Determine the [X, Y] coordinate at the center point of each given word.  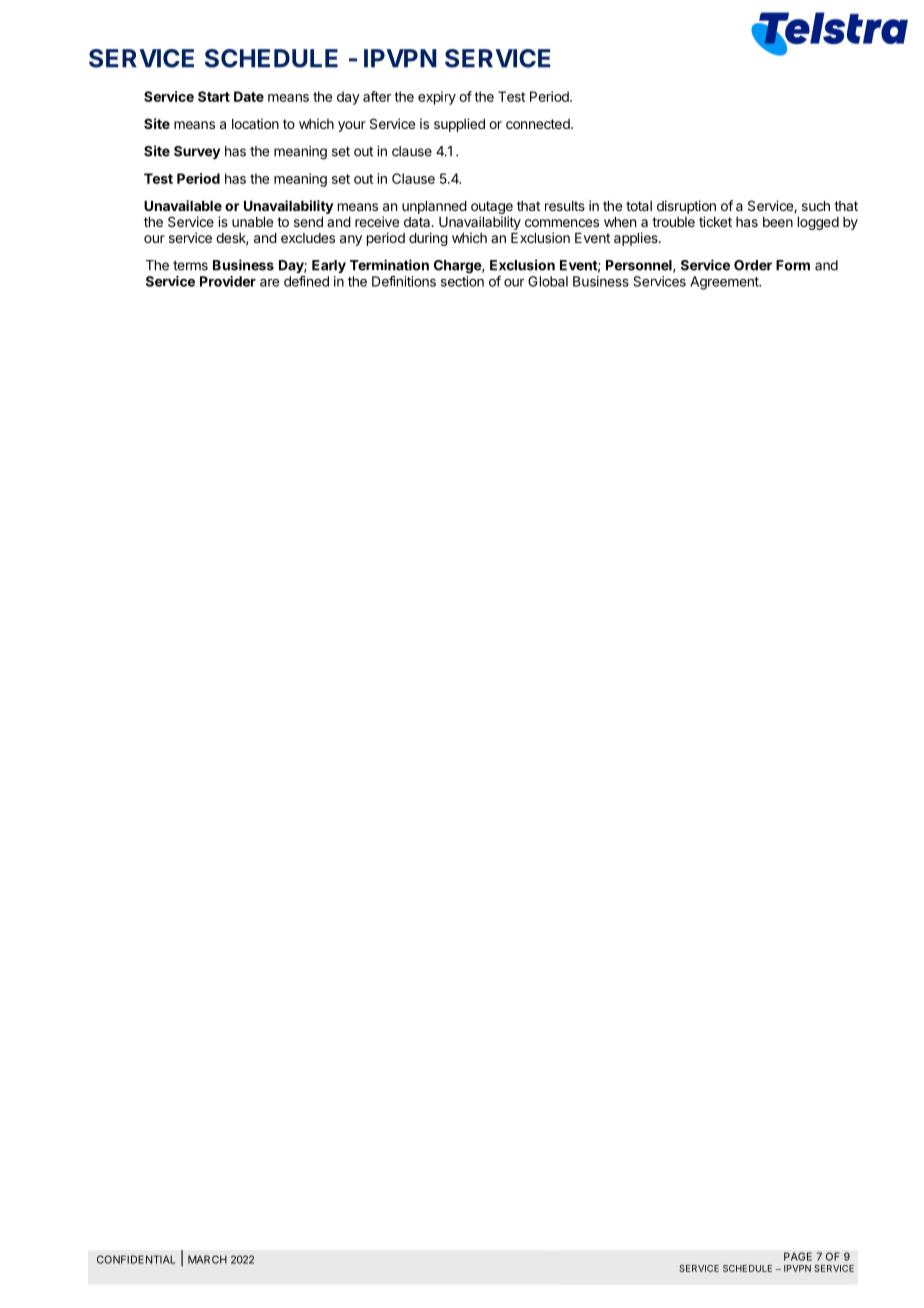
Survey [197, 152]
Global [548, 281]
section [462, 281]
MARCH [207, 1259]
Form [793, 265]
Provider [228, 281]
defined [306, 281]
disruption [686, 207]
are [269, 282]
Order [753, 265]
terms [190, 266]
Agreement [725, 283]
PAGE [798, 1256]
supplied [459, 125]
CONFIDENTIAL [136, 1259]
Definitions [404, 281]
